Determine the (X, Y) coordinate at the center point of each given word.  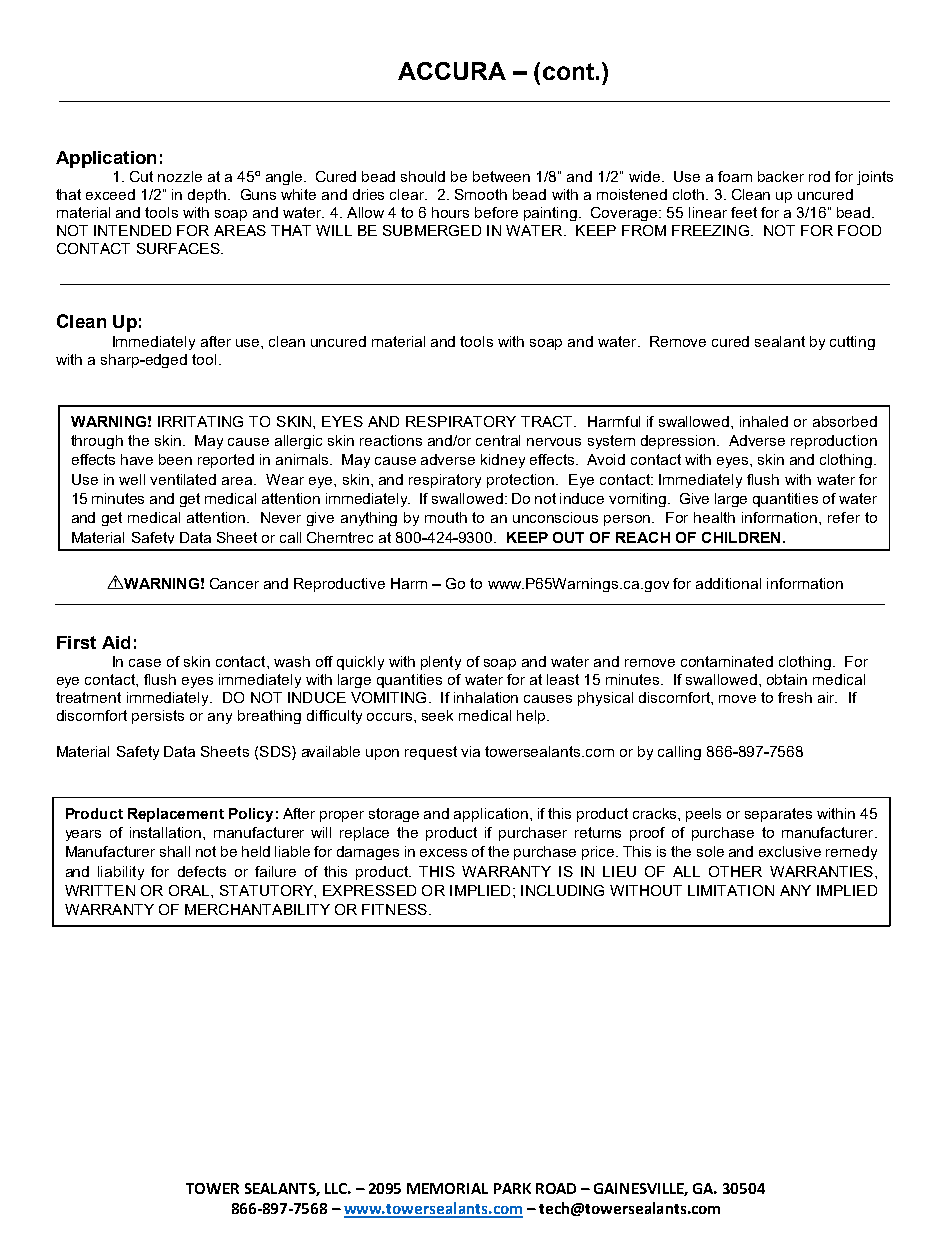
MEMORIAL (447, 1188)
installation (167, 832)
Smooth (481, 194)
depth (207, 196)
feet (744, 212)
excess (443, 853)
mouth (446, 517)
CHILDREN (741, 537)
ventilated (183, 479)
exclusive (790, 851)
